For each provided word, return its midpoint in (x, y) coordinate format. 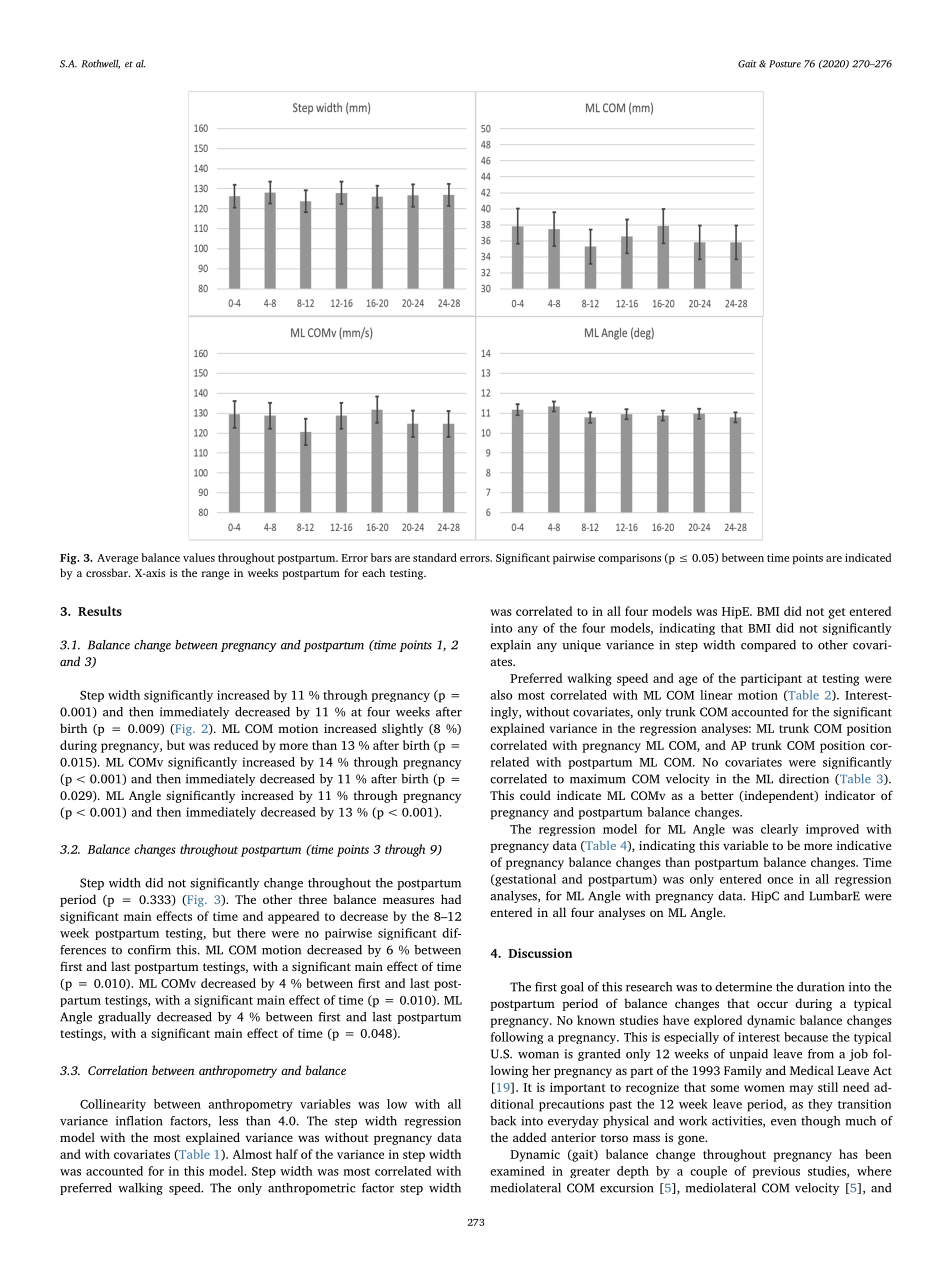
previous (776, 1172)
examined (517, 1171)
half (287, 1154)
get (837, 613)
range (215, 575)
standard (435, 557)
